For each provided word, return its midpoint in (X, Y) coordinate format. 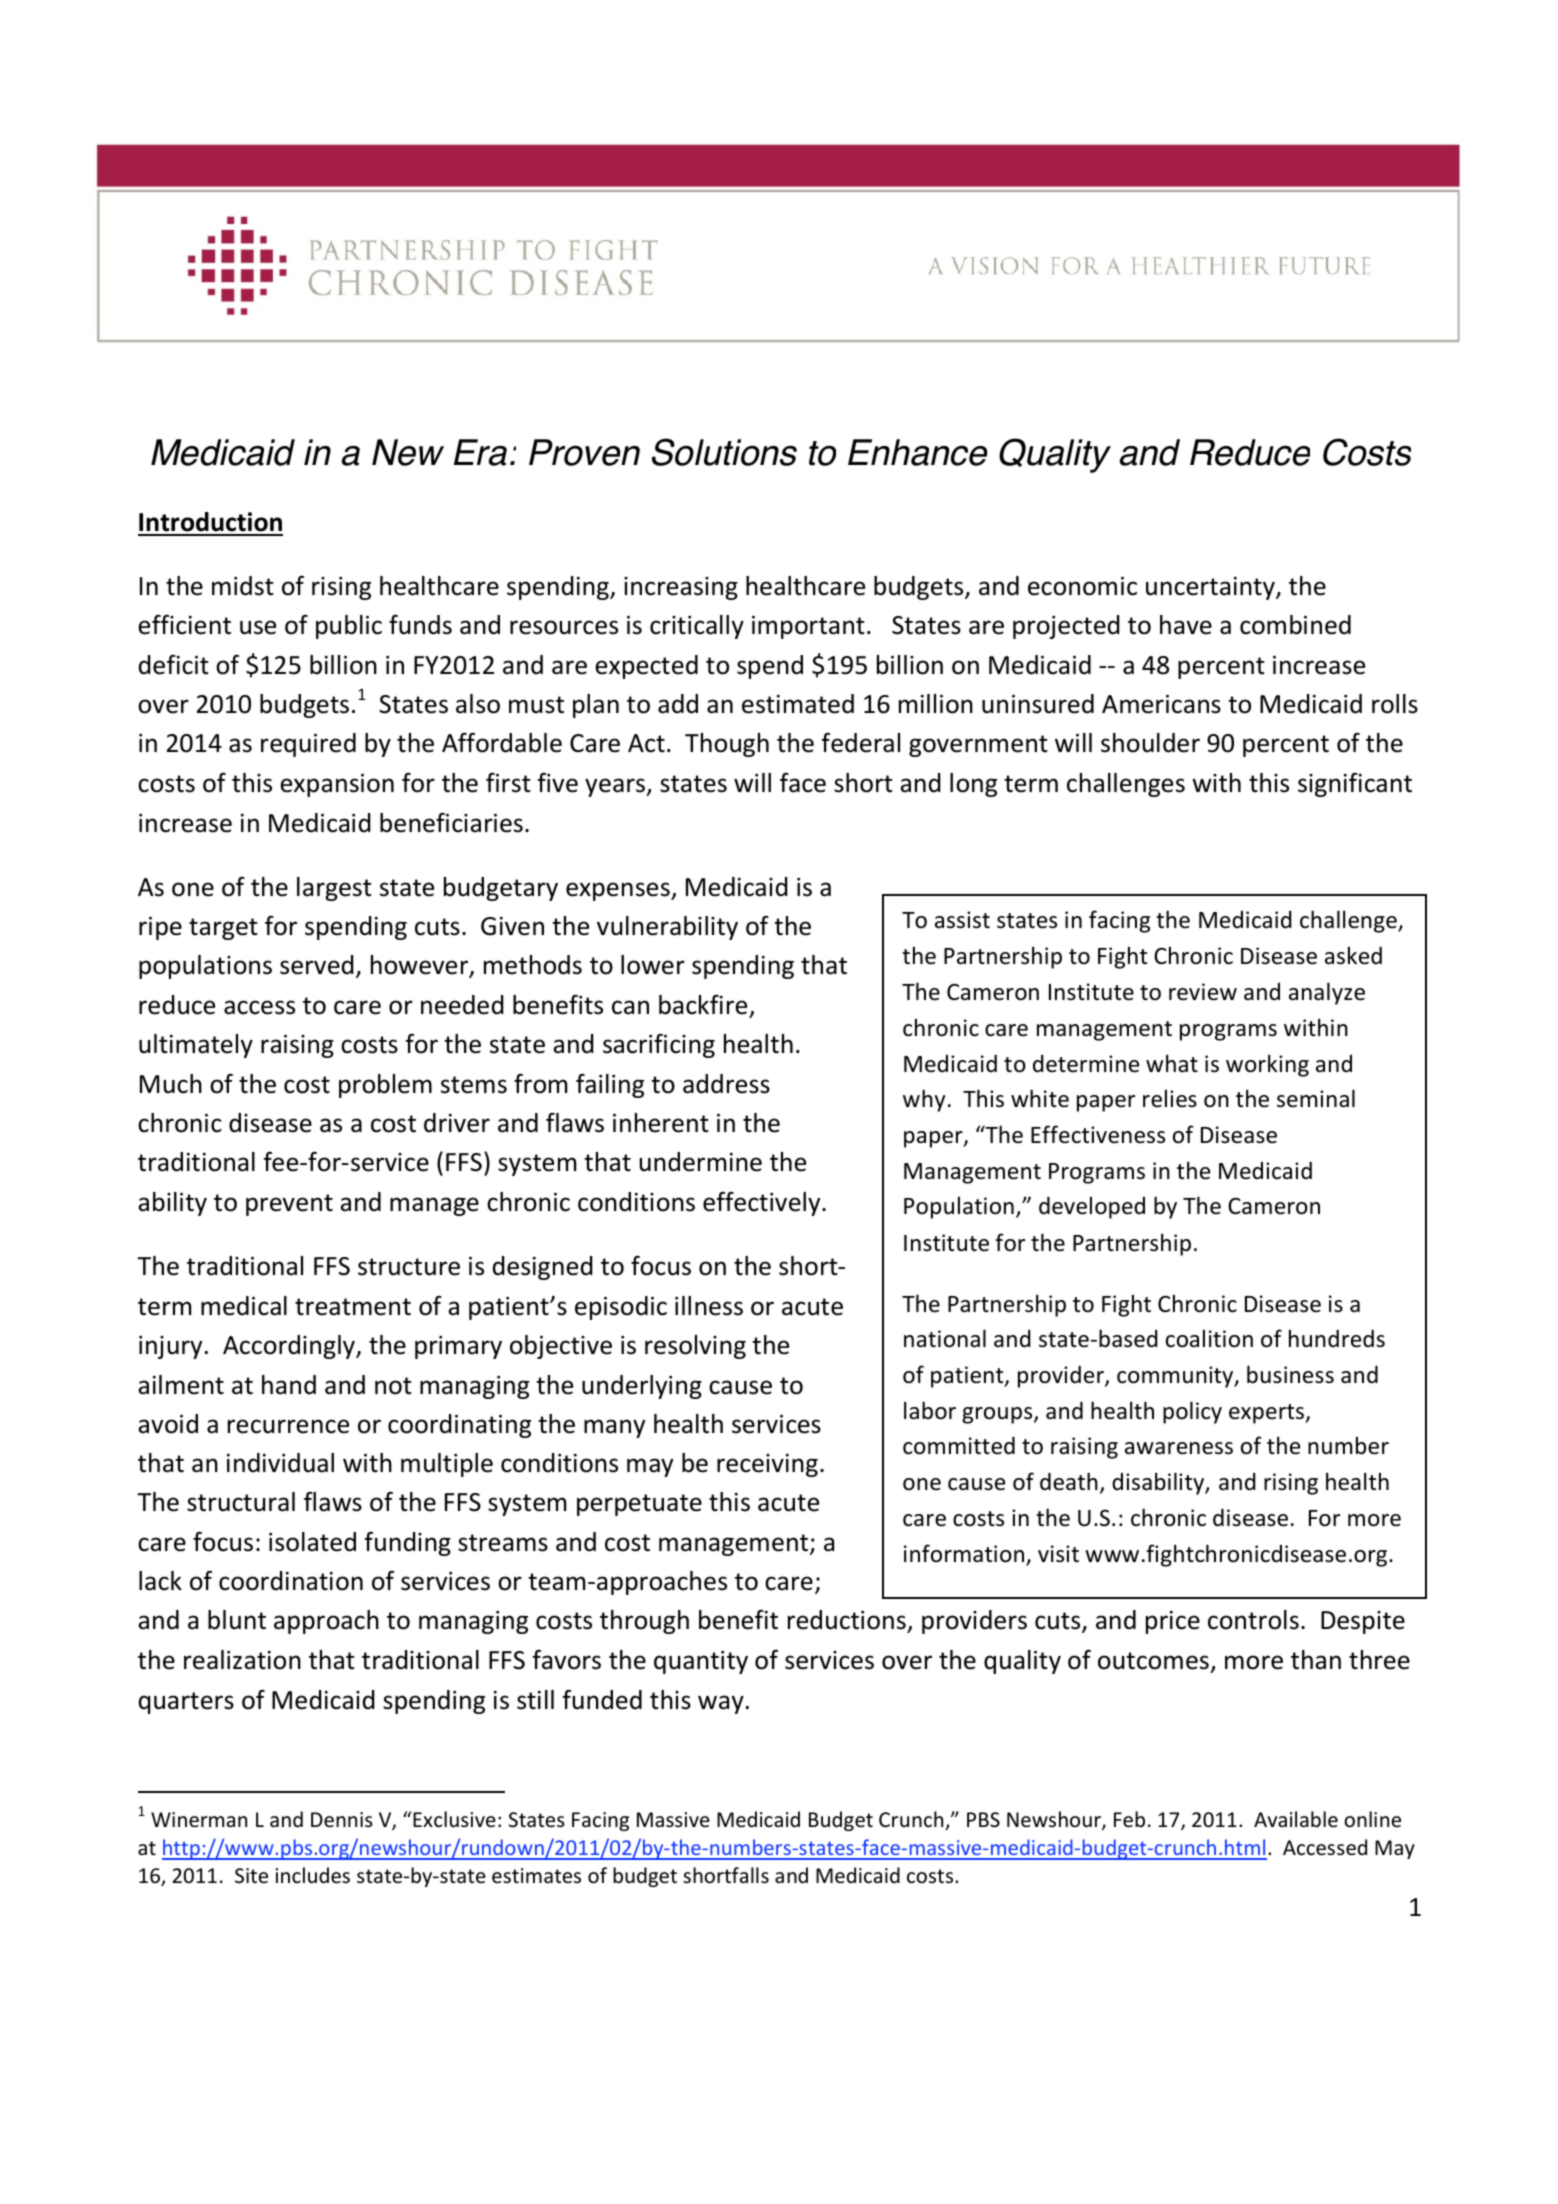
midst (243, 586)
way (721, 1704)
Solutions (724, 452)
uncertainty (1211, 588)
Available (1296, 1819)
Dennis (342, 1820)
